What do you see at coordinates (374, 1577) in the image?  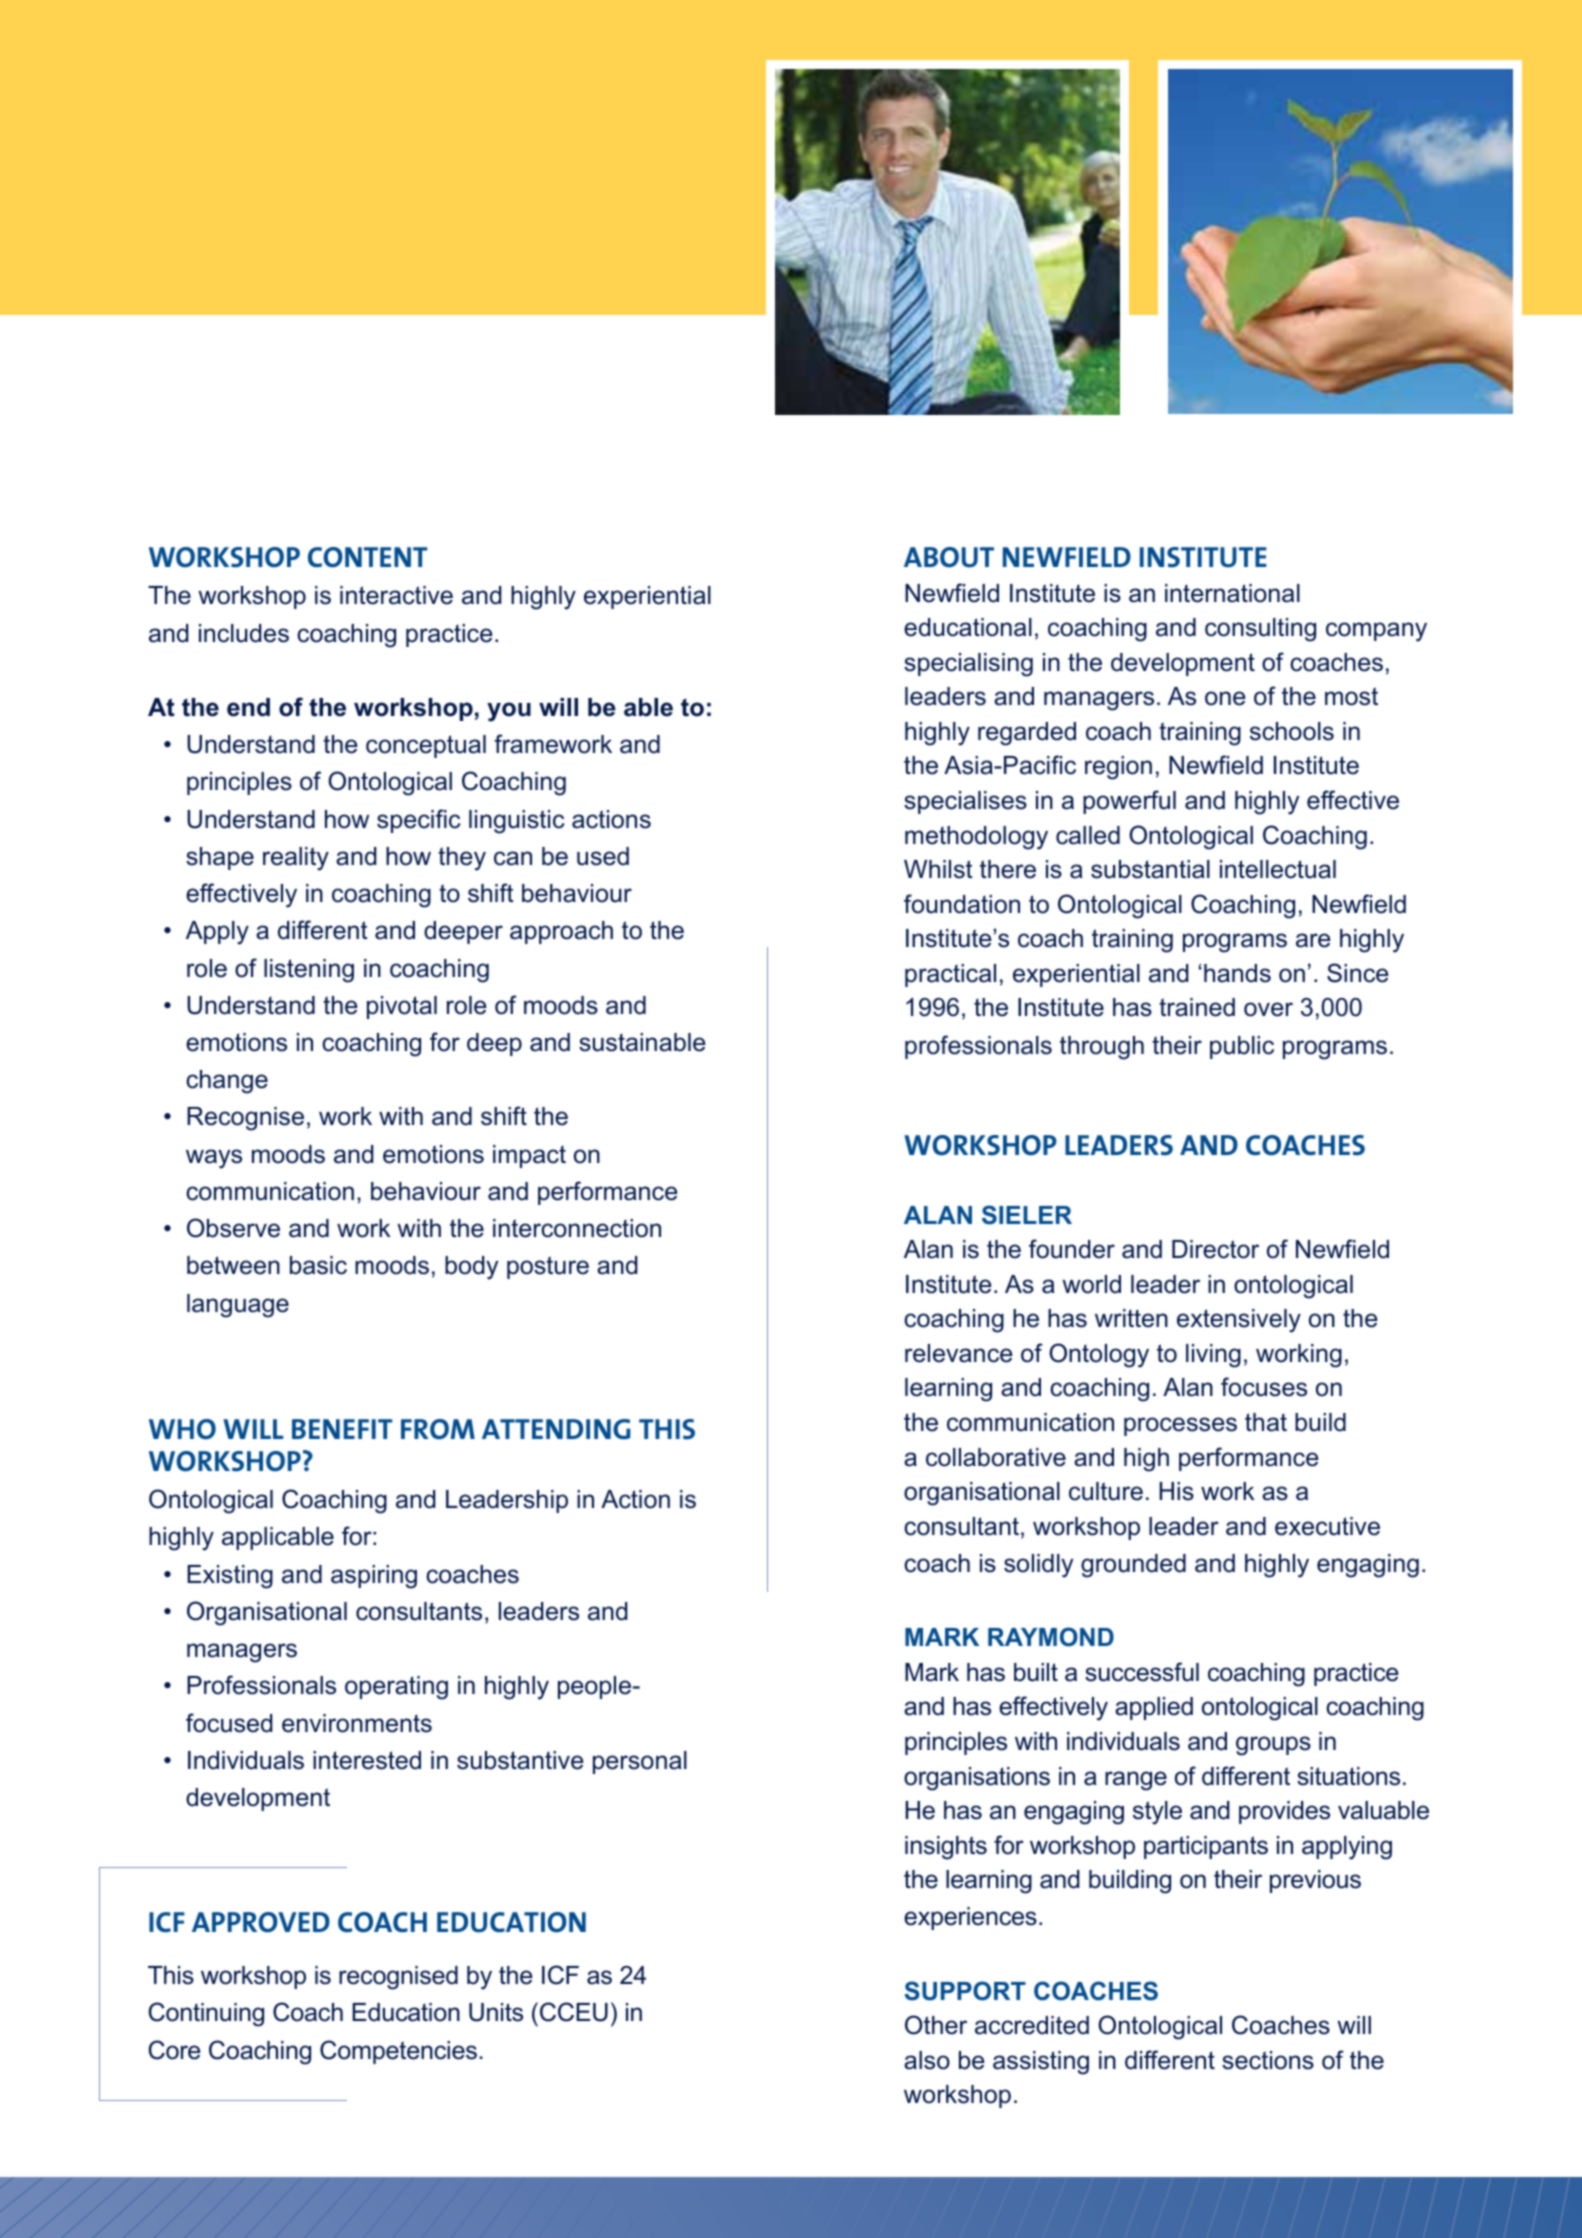 I see `aspiring` at bounding box center [374, 1577].
